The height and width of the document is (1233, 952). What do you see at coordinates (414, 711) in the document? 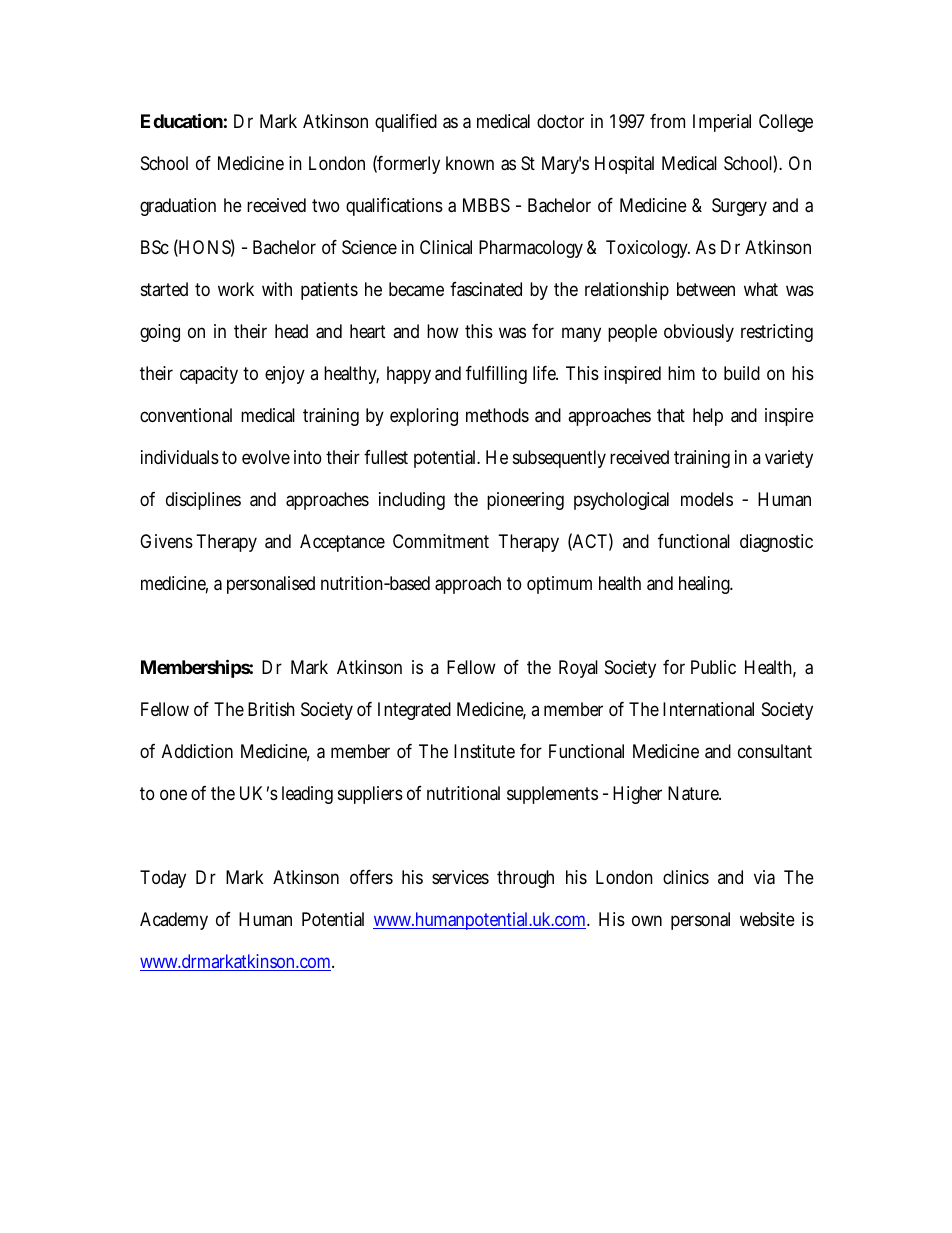
I see `Integrated` at bounding box center [414, 711].
